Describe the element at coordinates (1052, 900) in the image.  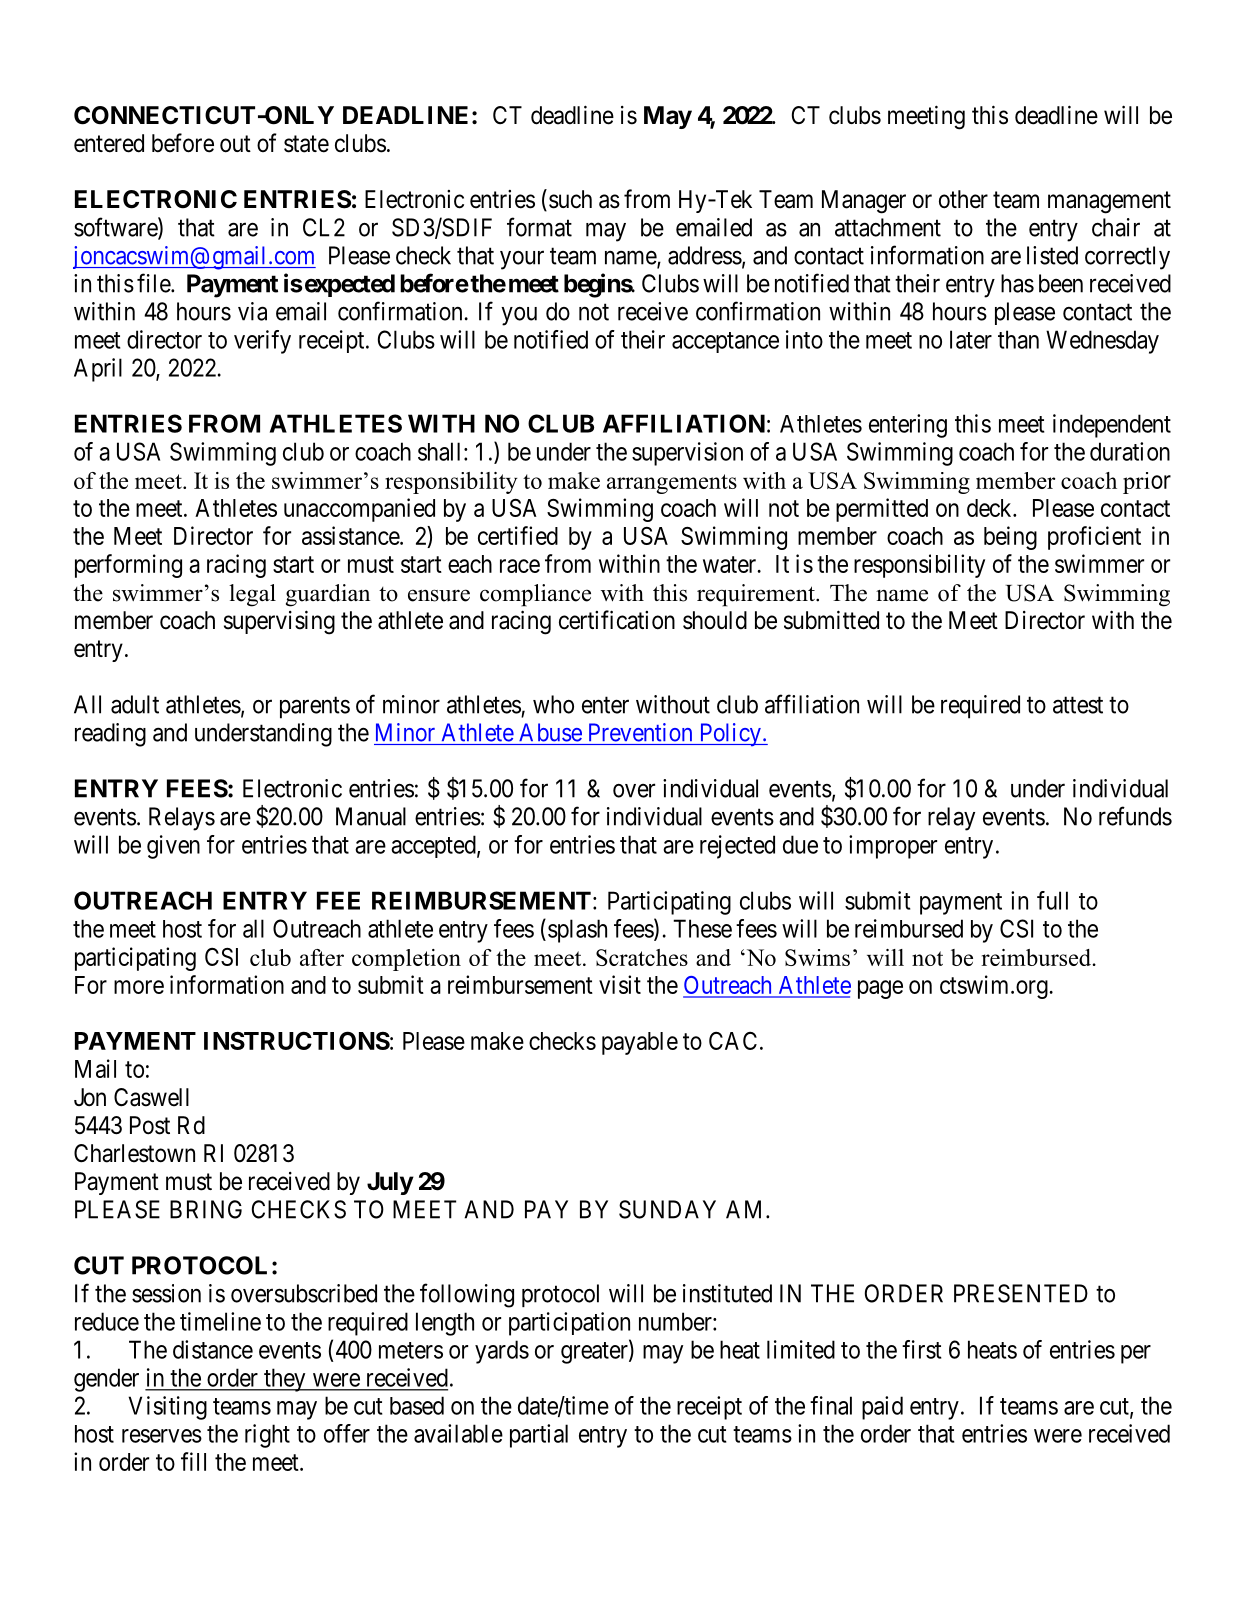
I see `full` at that location.
